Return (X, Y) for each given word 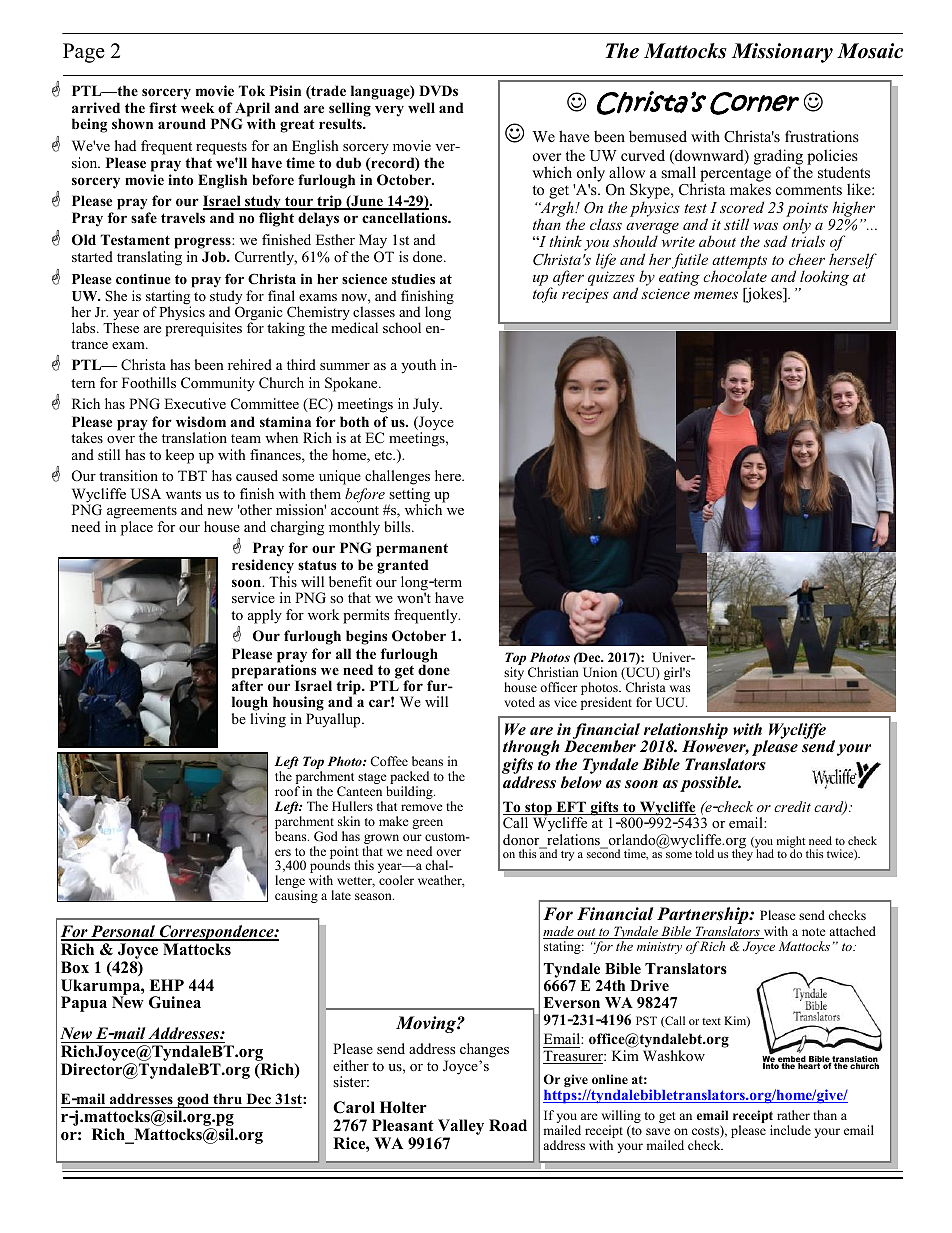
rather (793, 1115)
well (421, 107)
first (163, 107)
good (193, 1102)
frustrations (822, 136)
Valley (461, 1128)
